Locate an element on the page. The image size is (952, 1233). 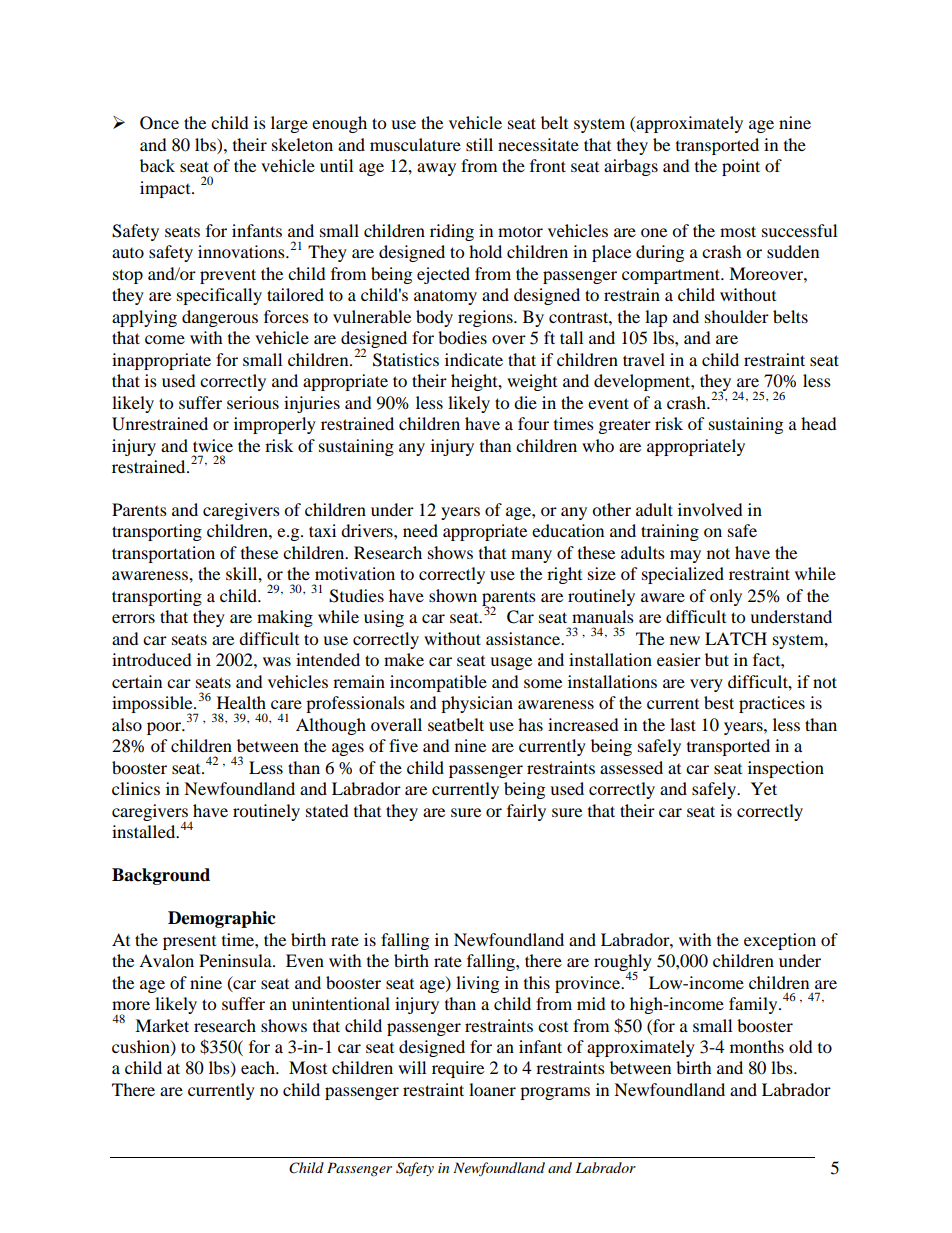
require is located at coordinates (458, 1069).
